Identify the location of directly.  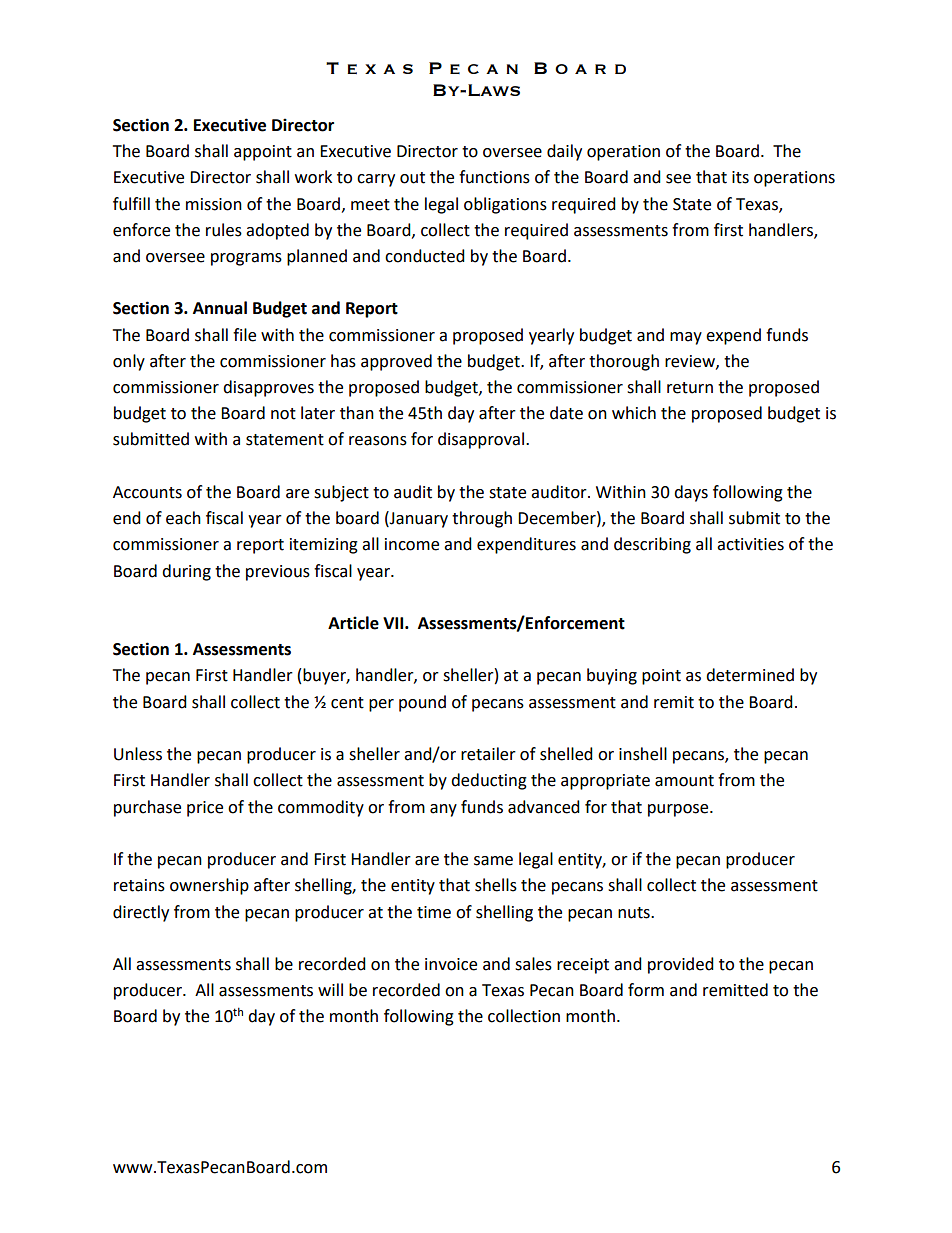
(141, 913).
